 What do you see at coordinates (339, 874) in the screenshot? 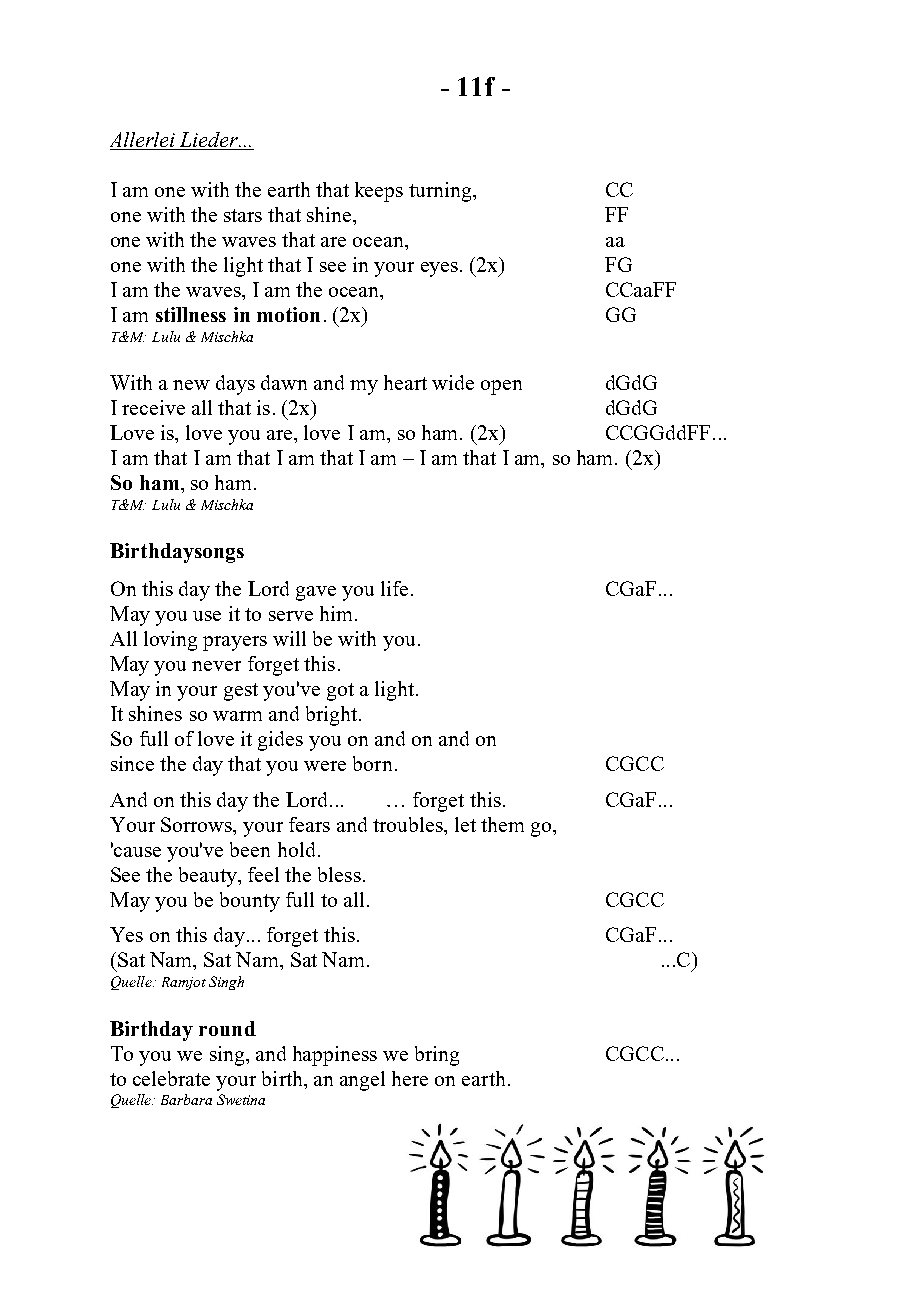
I see `bless` at bounding box center [339, 874].
